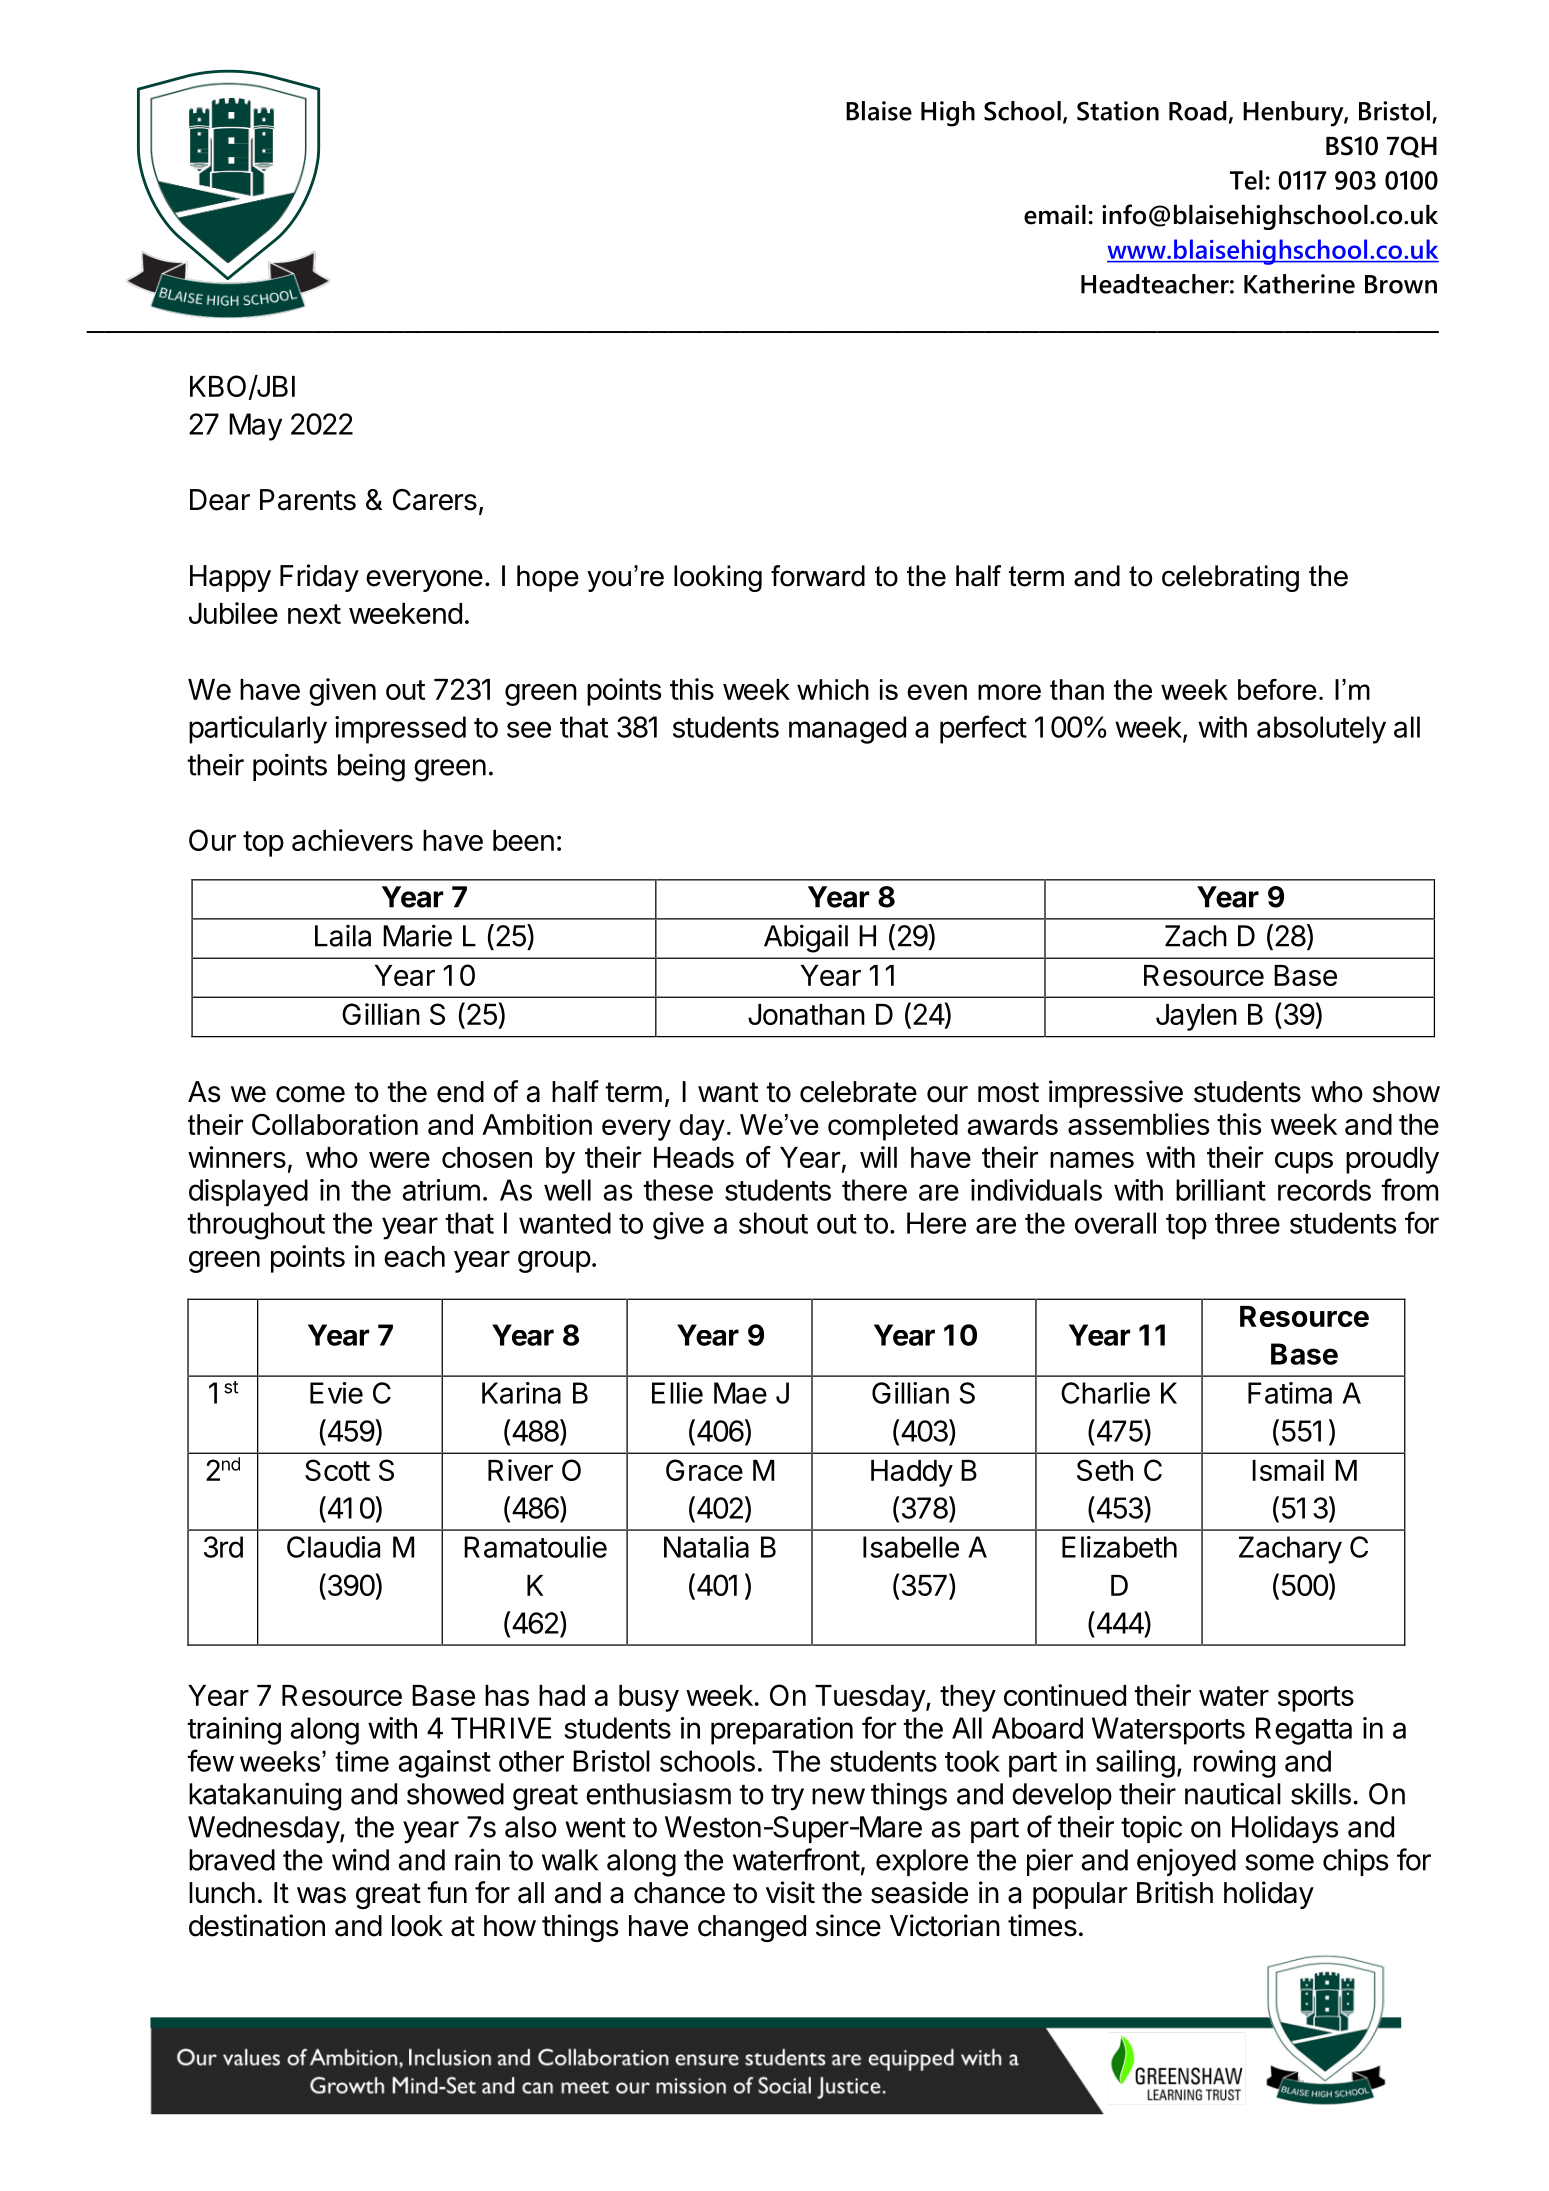  What do you see at coordinates (1321, 730) in the page?
I see `absolutely` at bounding box center [1321, 730].
